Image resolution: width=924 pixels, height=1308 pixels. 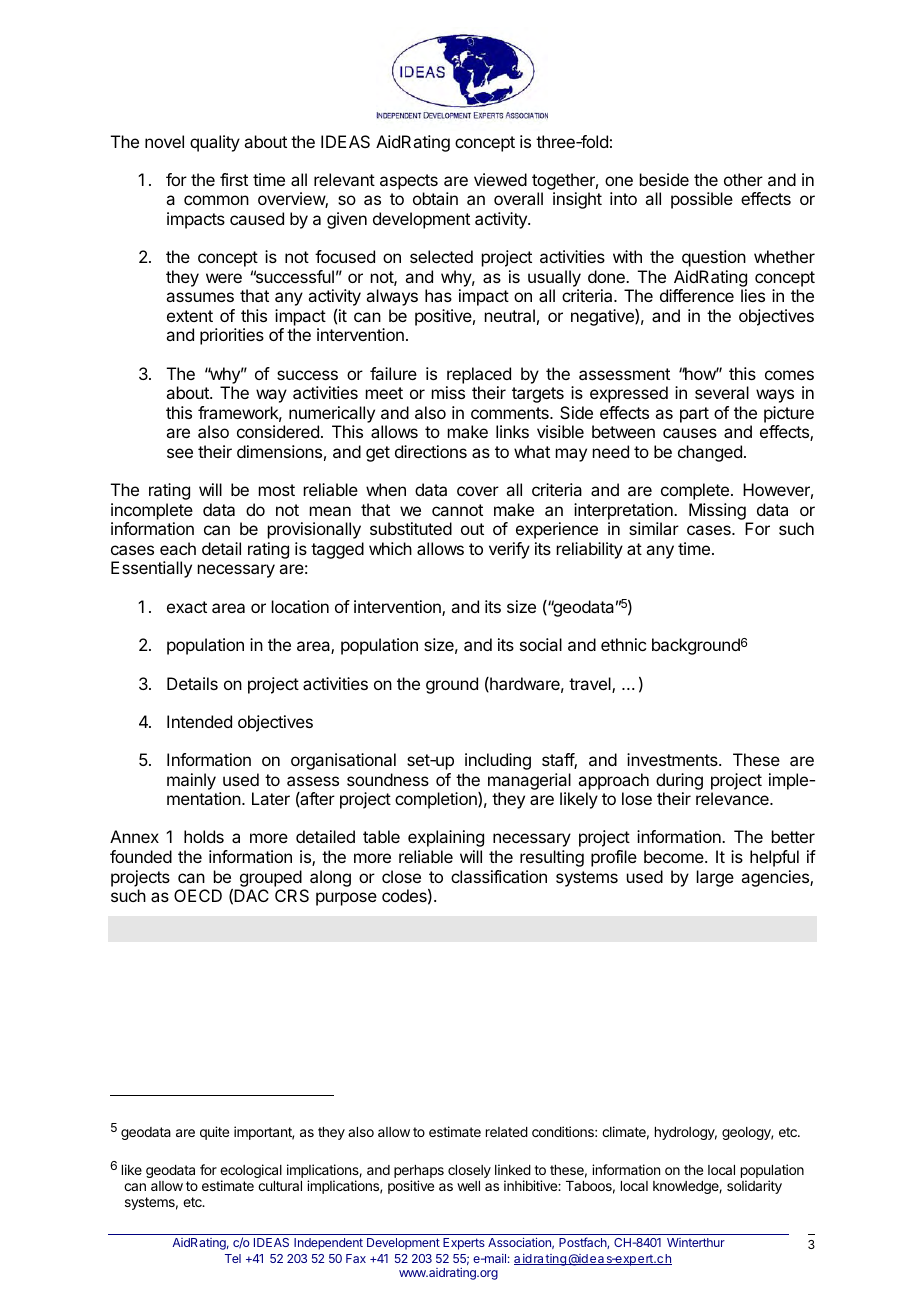 What do you see at coordinates (743, 179) in the page?
I see `other` at bounding box center [743, 179].
